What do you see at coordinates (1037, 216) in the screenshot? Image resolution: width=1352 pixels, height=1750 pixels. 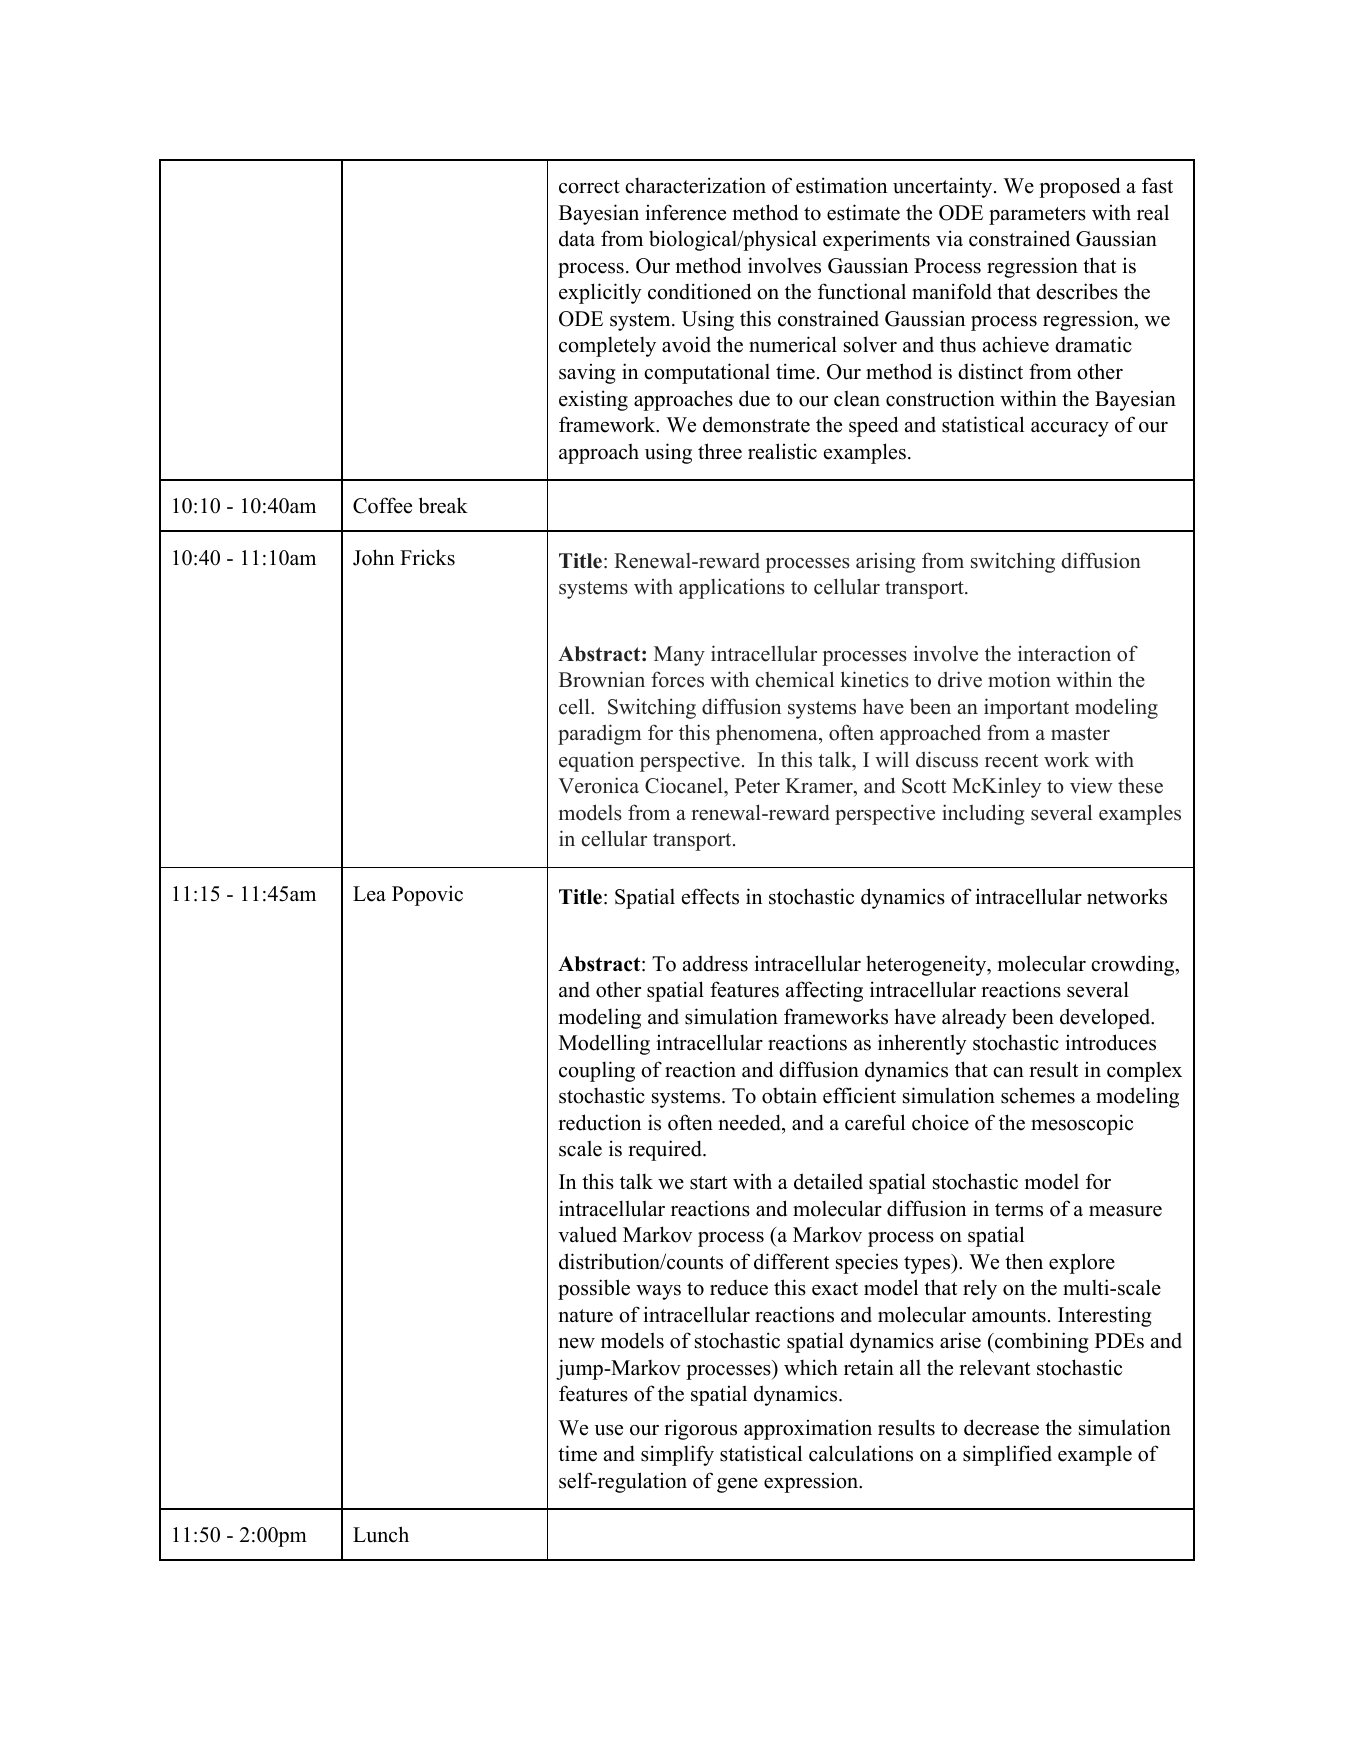 I see `parameters` at bounding box center [1037, 216].
